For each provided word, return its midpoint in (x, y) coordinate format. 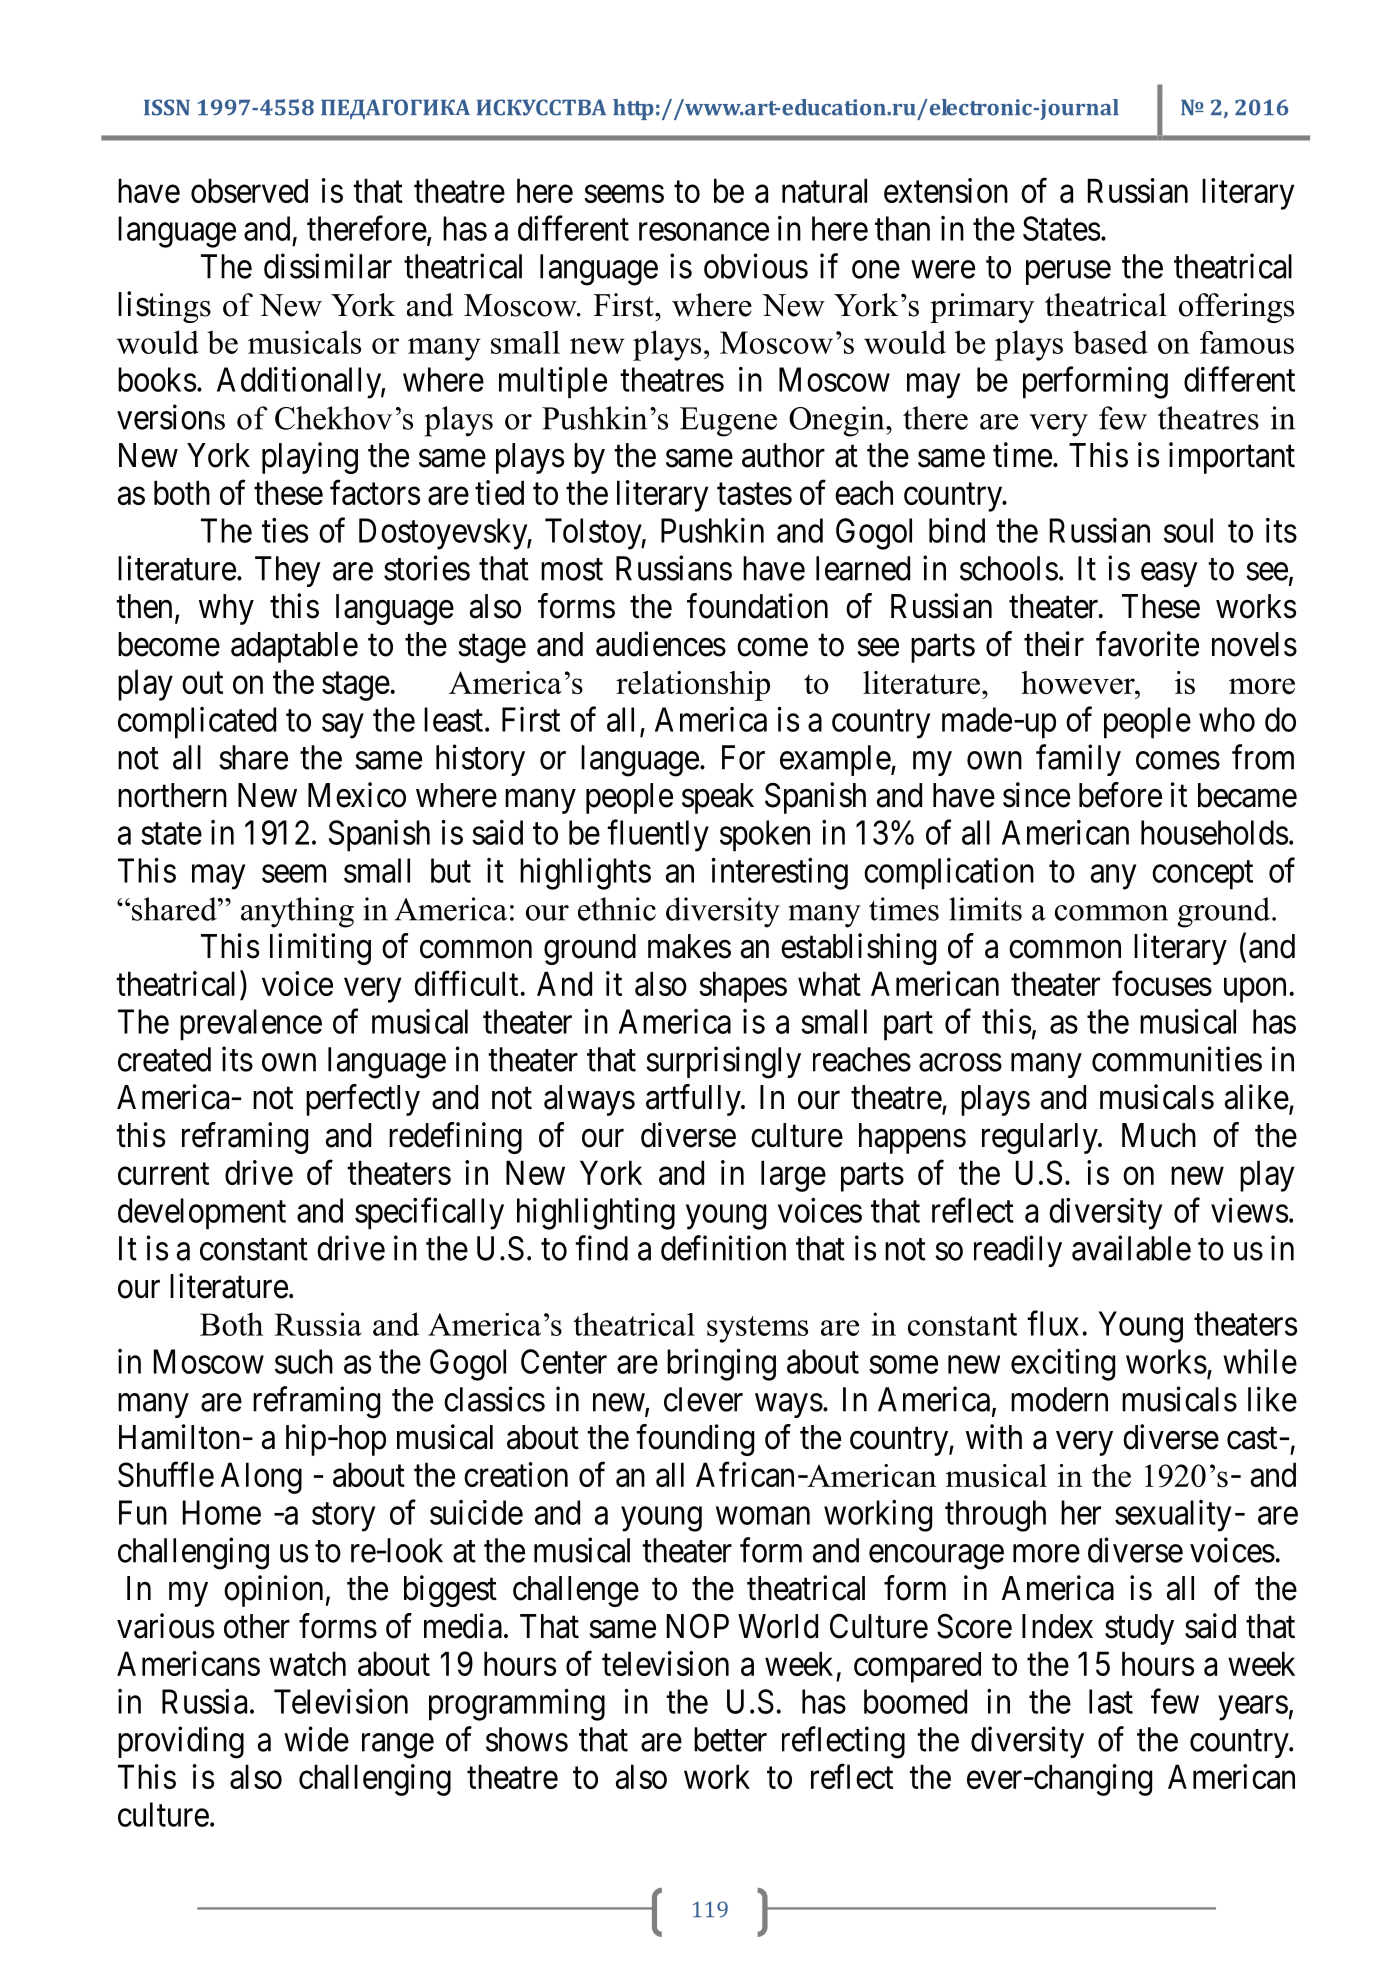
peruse (1068, 273)
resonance (704, 232)
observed (249, 190)
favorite (1147, 644)
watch (307, 1663)
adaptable (294, 647)
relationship (693, 686)
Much (1159, 1135)
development (202, 1214)
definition (723, 1248)
